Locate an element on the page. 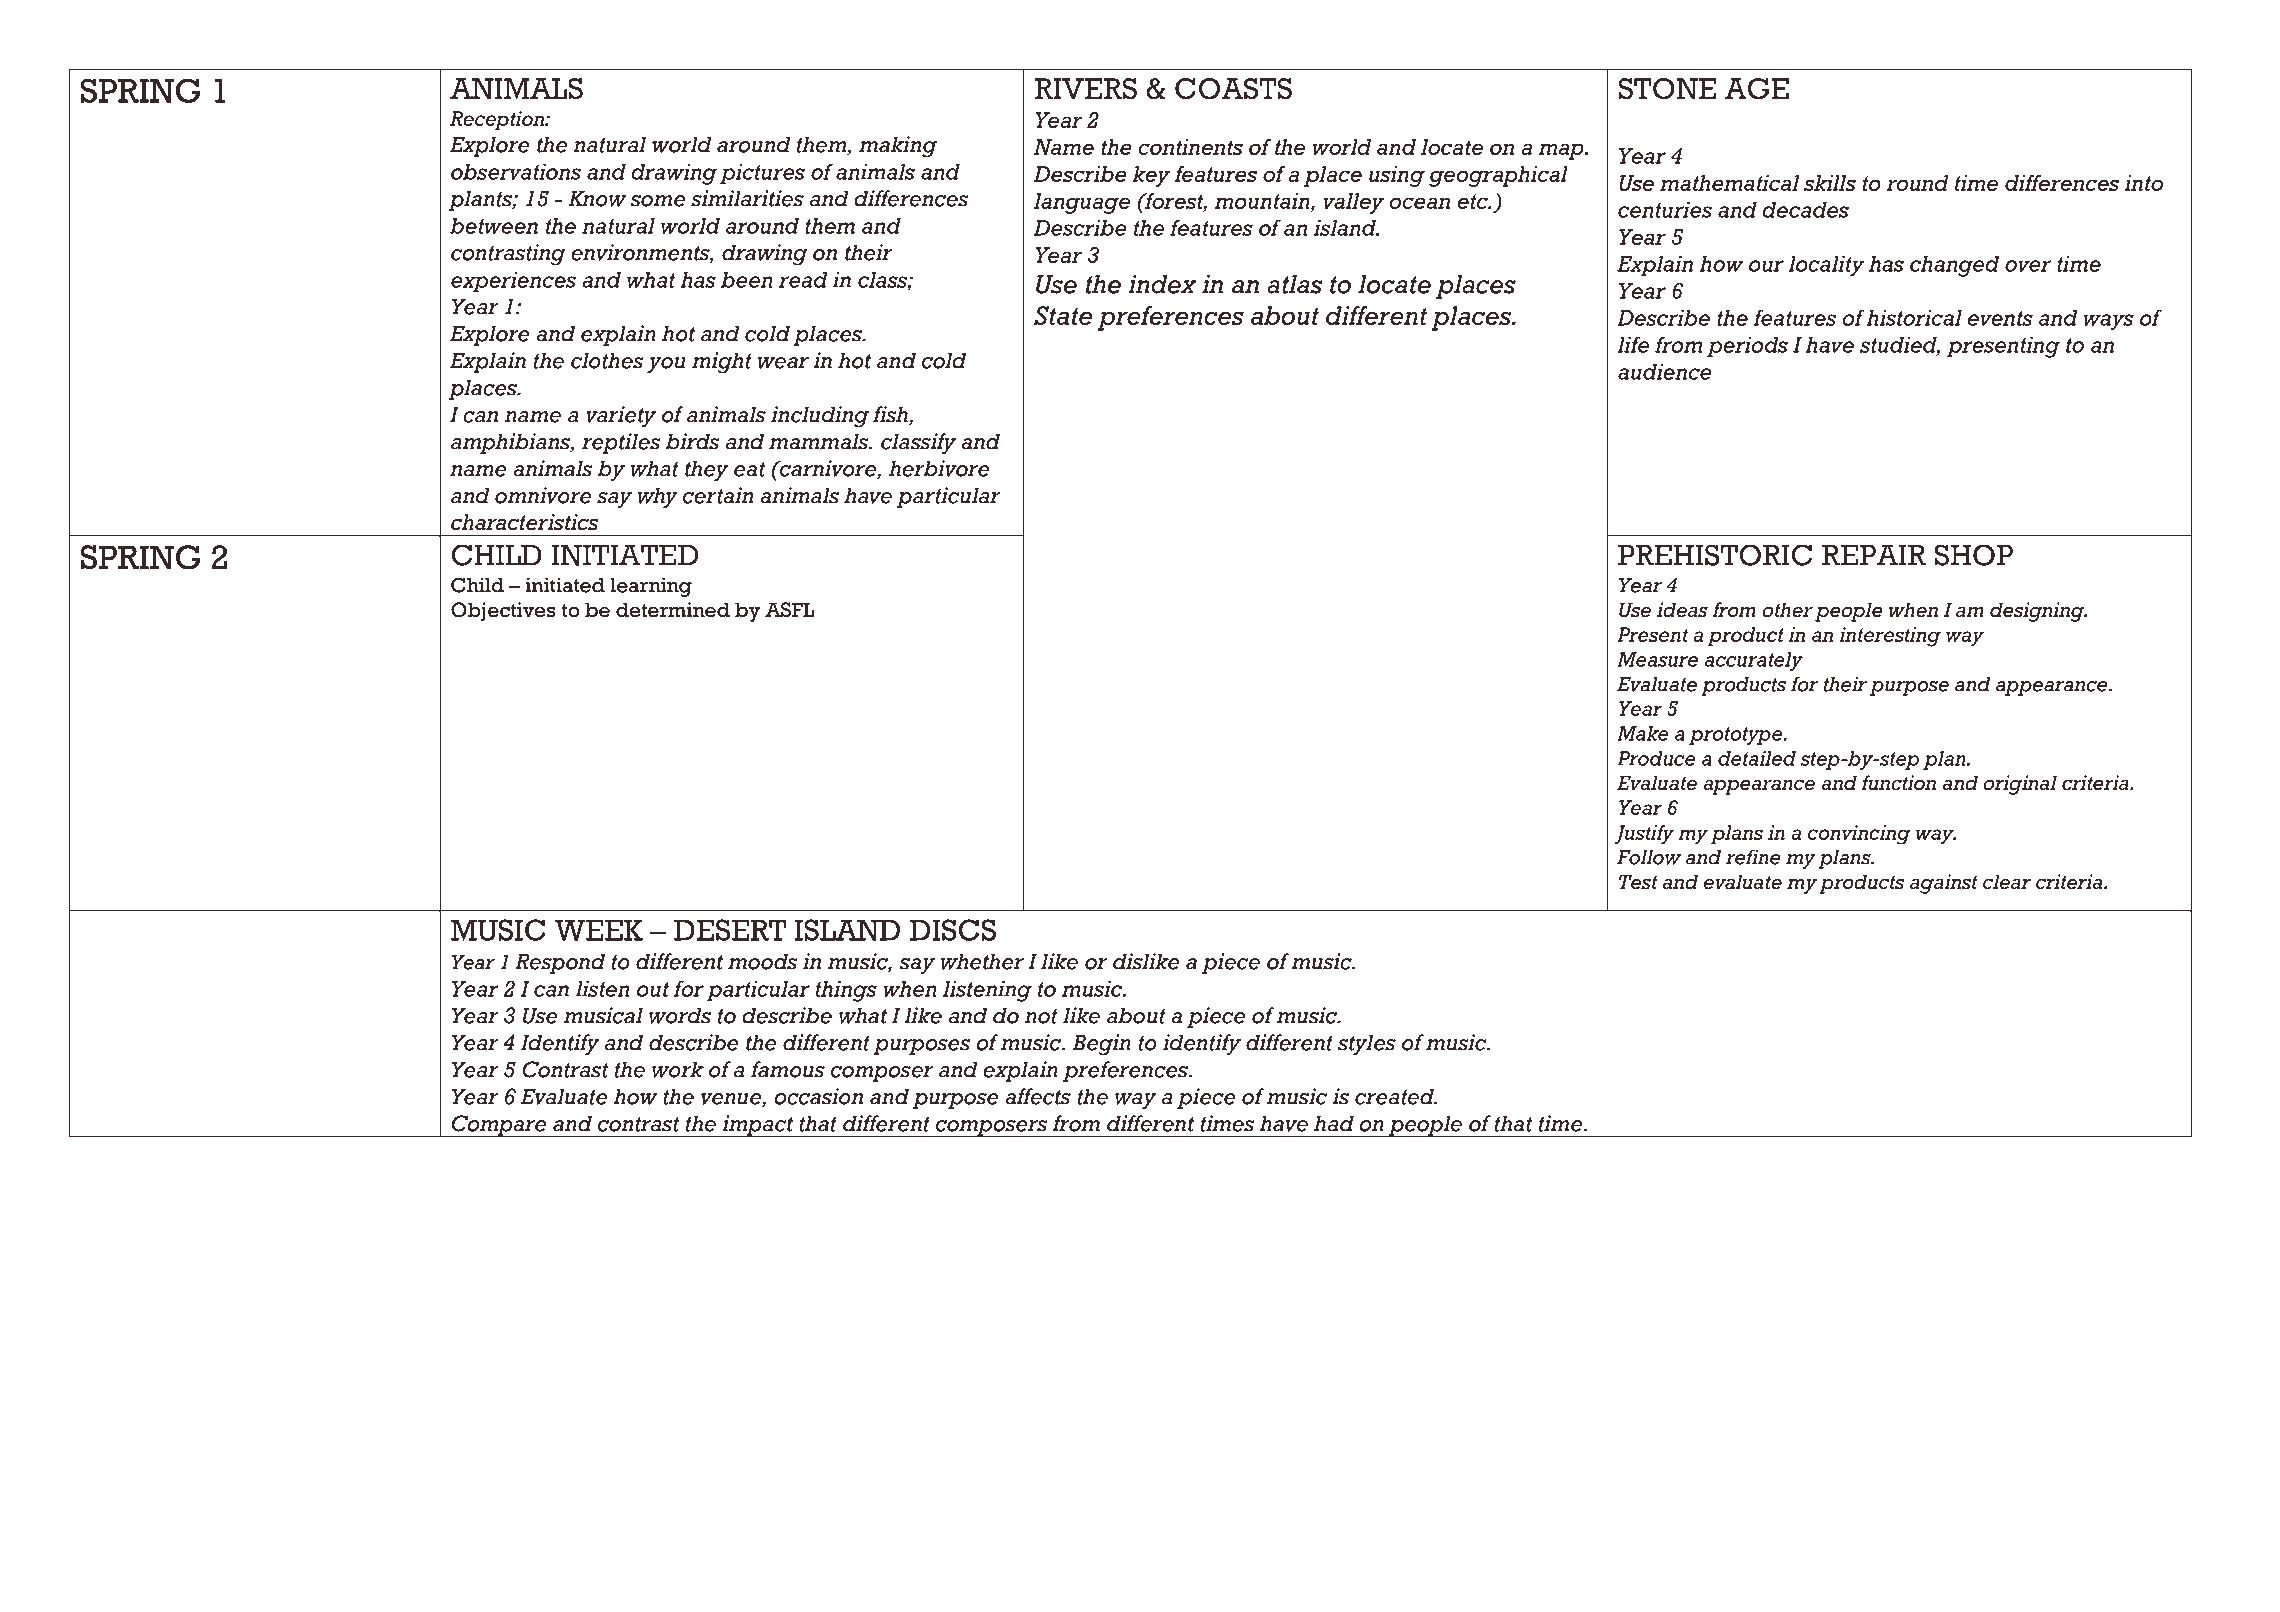 The width and height of the image is (2280, 1612). skills is located at coordinates (1830, 183).
